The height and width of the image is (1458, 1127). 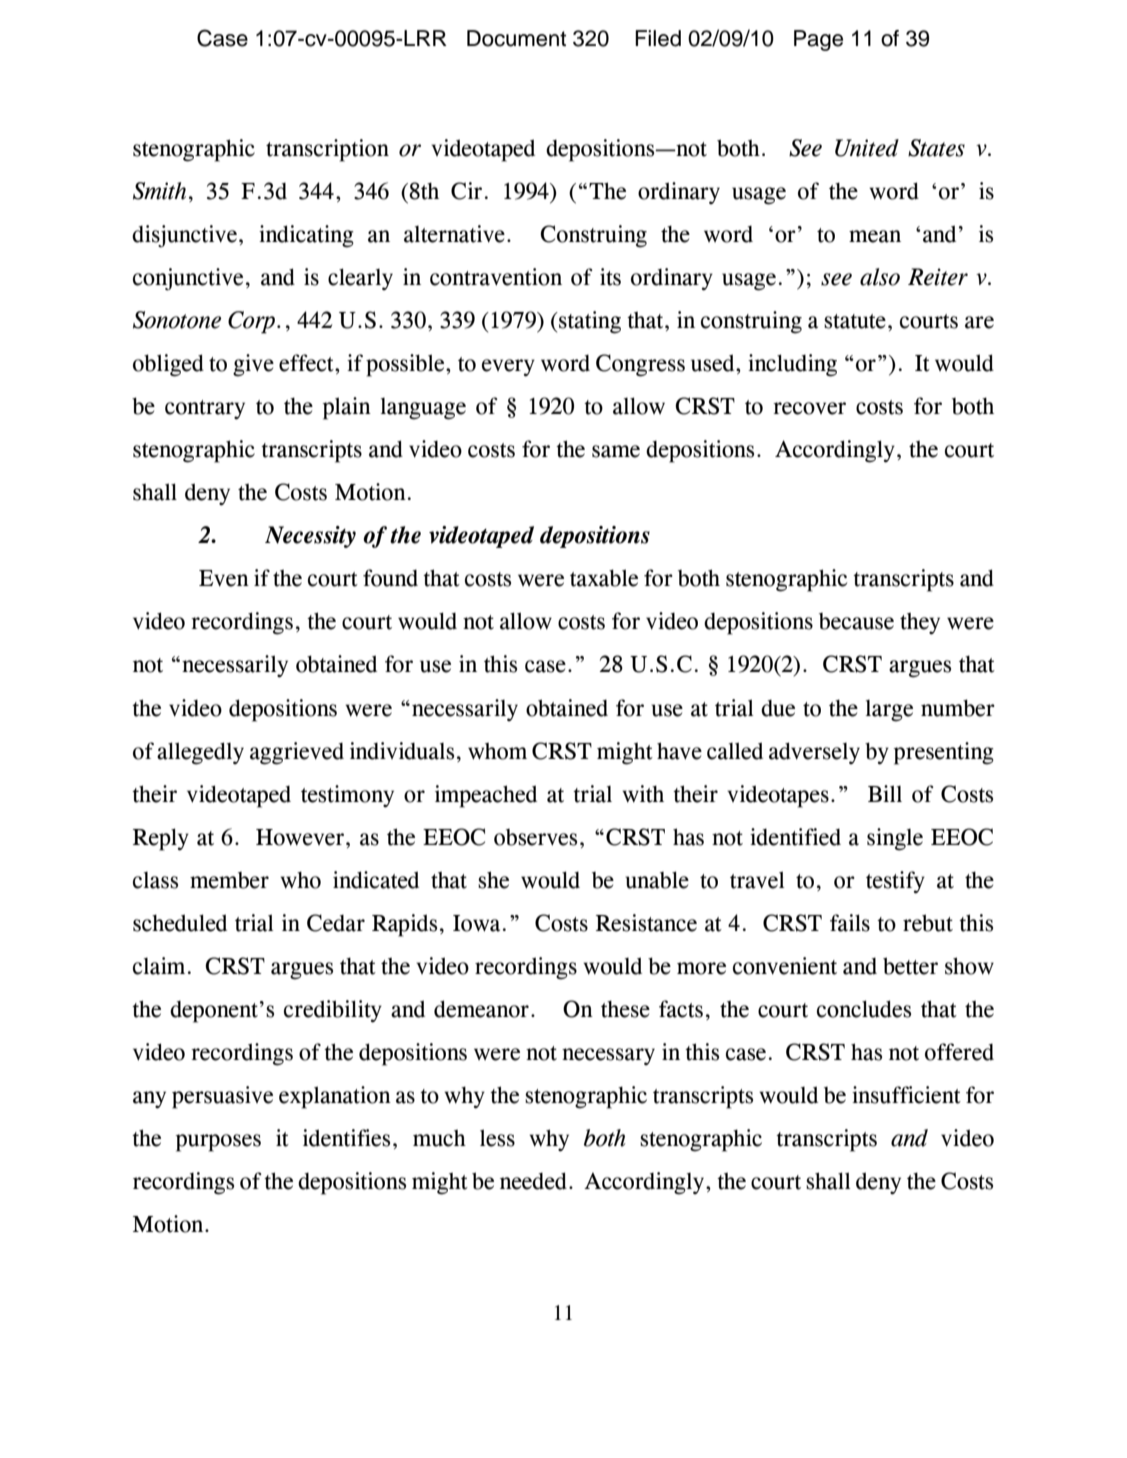 I want to click on also, so click(x=880, y=277).
